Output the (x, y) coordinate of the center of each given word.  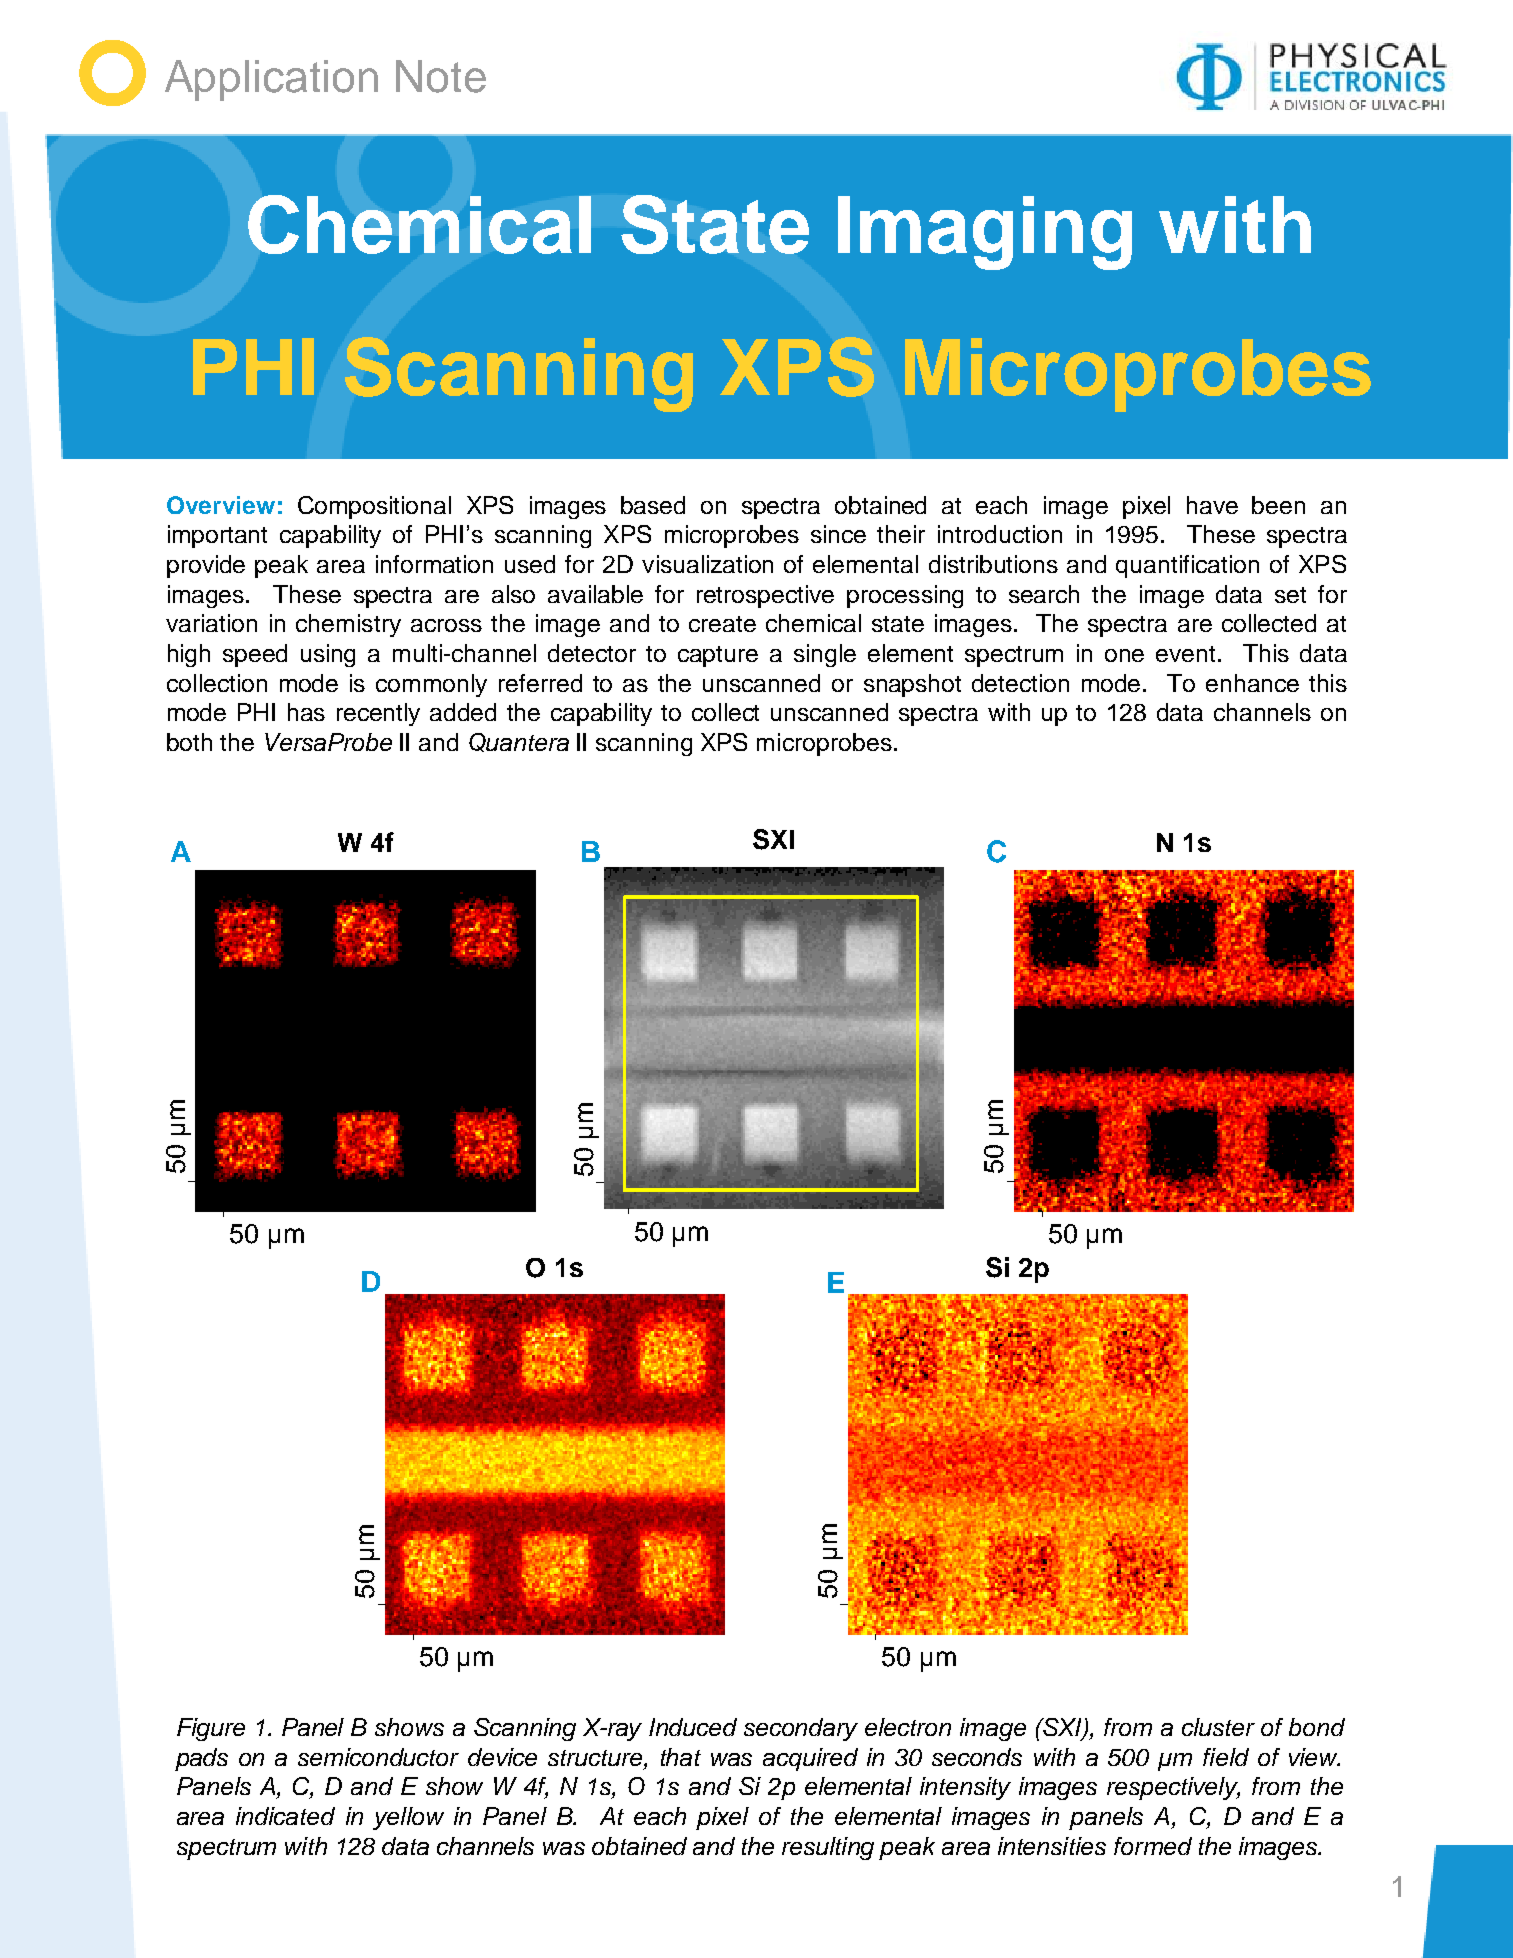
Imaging (985, 233)
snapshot (912, 685)
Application (271, 80)
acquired (810, 1759)
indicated (285, 1816)
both (189, 742)
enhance (1252, 683)
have (1212, 505)
